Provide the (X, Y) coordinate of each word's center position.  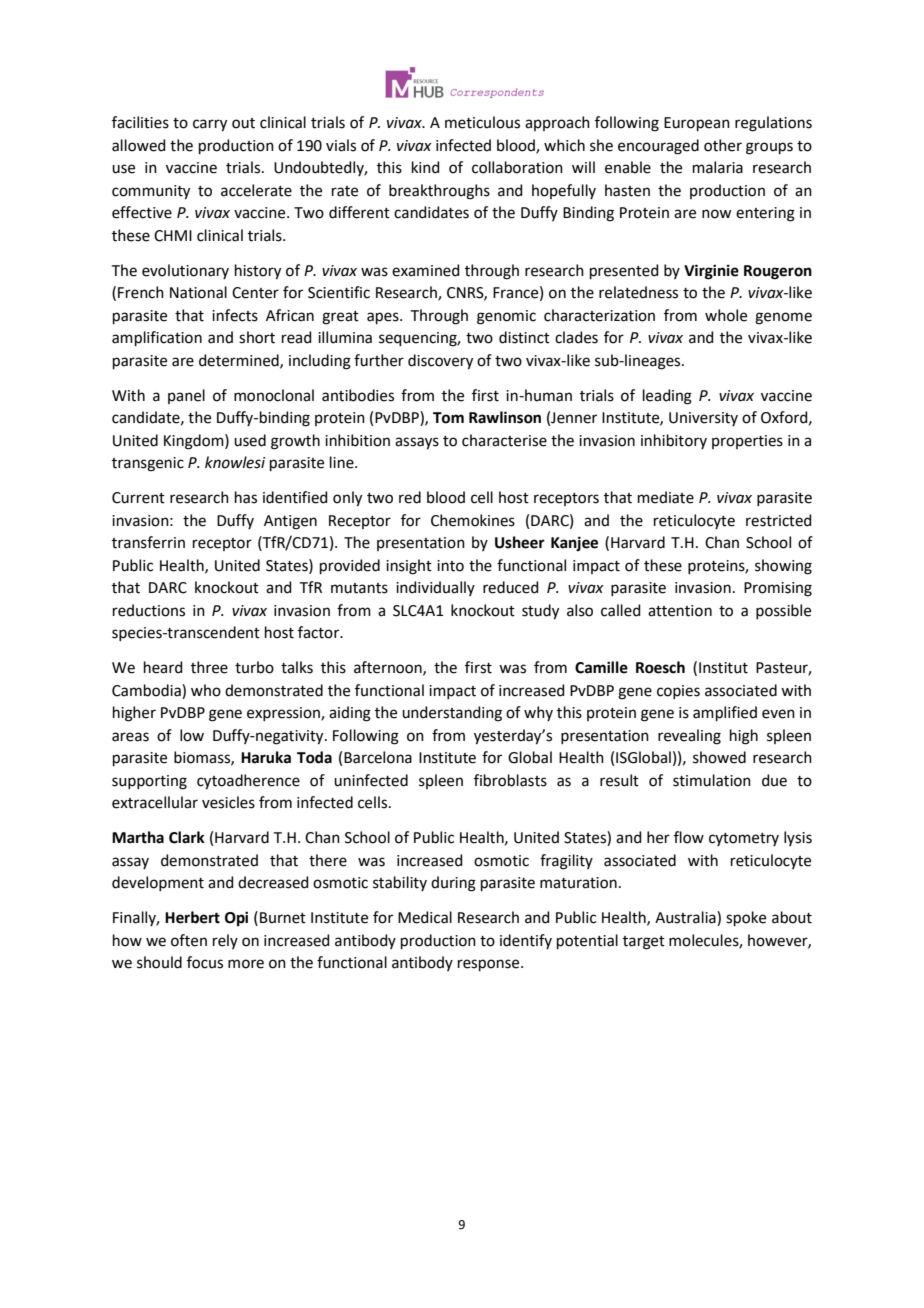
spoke (746, 918)
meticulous (482, 122)
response (490, 965)
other (723, 145)
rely (225, 941)
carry (210, 125)
